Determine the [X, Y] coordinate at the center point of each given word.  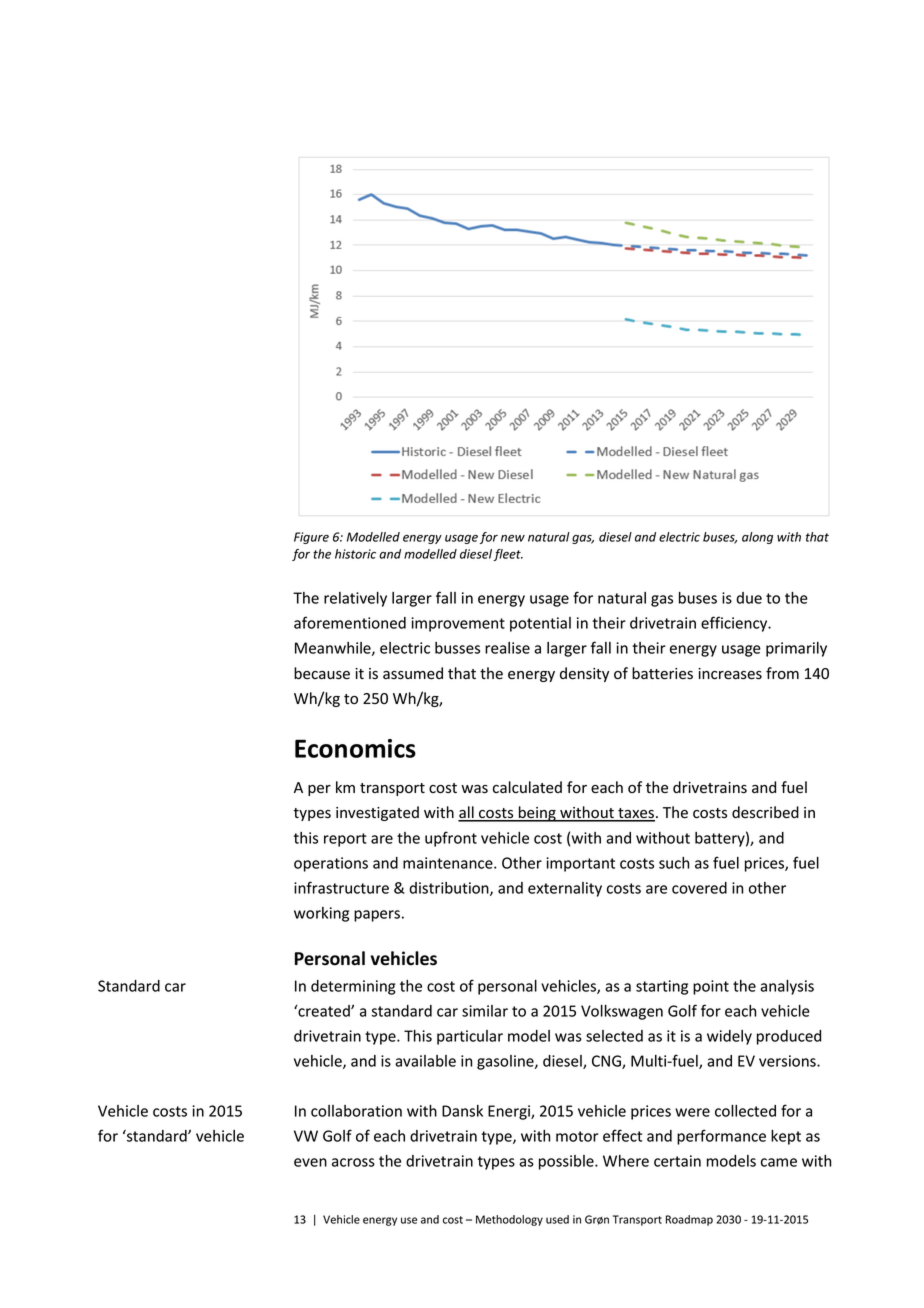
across [353, 1162]
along [757, 538]
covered [699, 888]
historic [355, 554]
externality [565, 889]
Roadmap [689, 1220]
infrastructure [341, 887]
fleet [508, 555]
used [557, 1219]
